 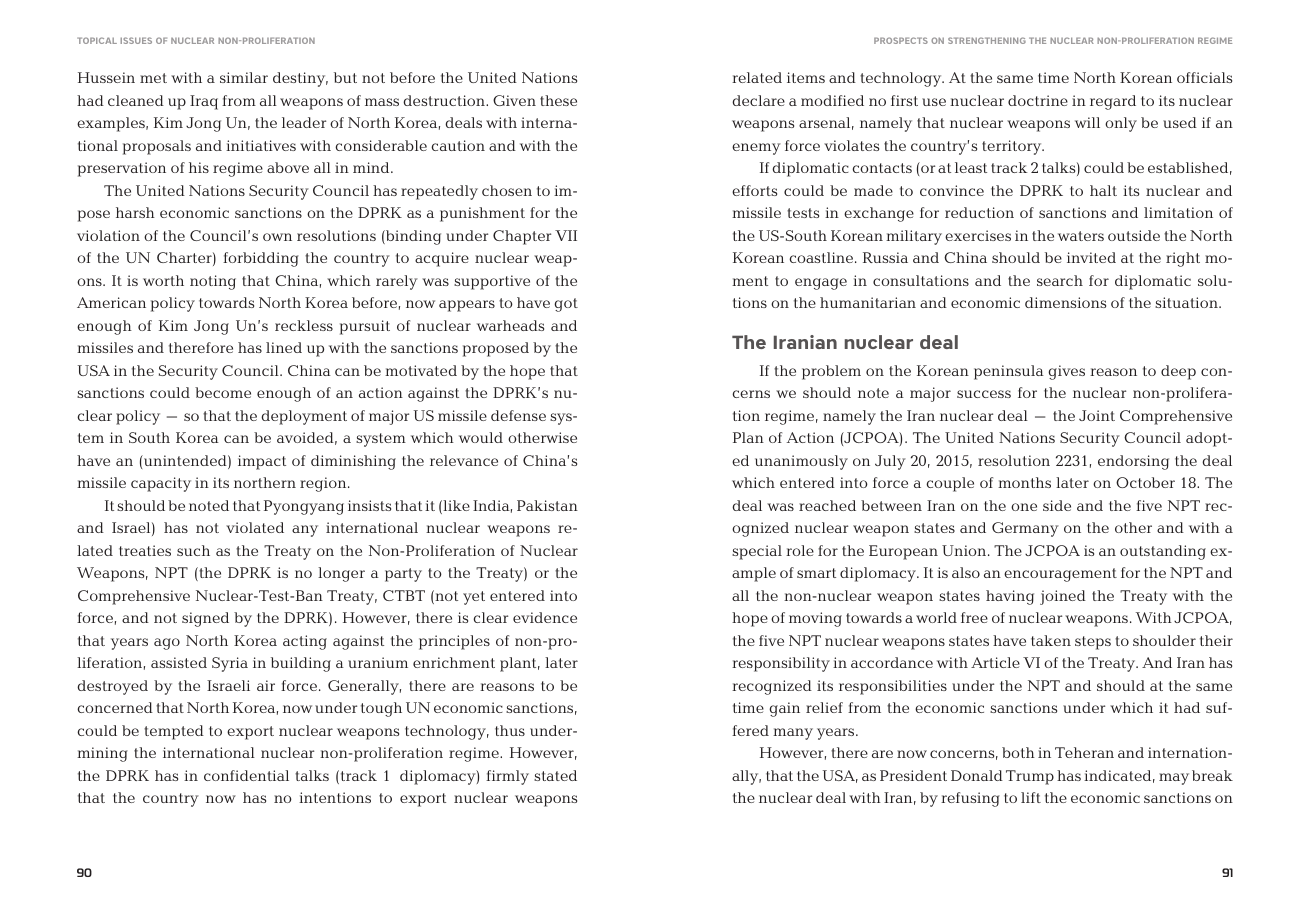 What do you see at coordinates (1163, 552) in the screenshot?
I see `outstanding` at bounding box center [1163, 552].
